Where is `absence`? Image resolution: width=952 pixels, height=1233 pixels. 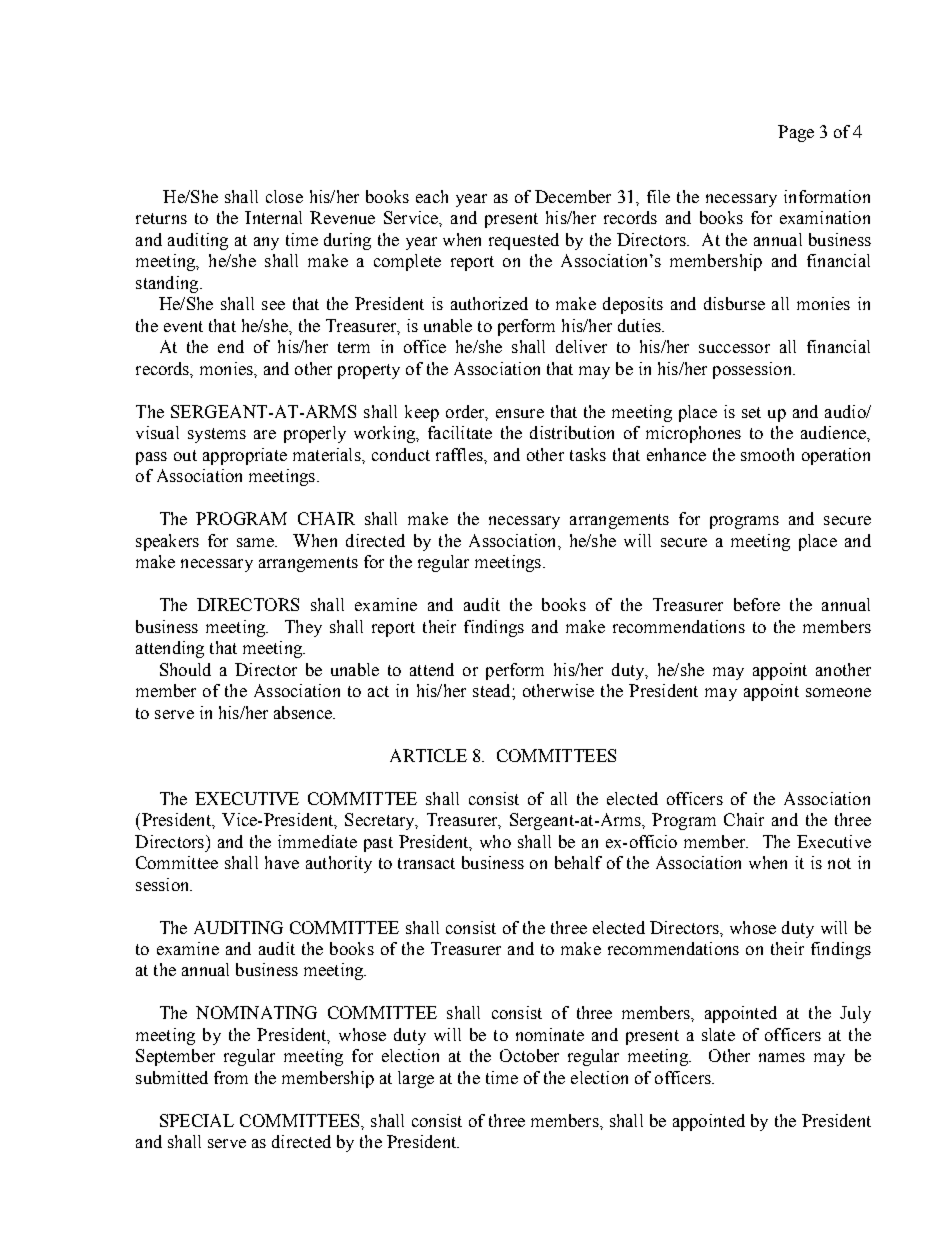
absence is located at coordinates (304, 712).
